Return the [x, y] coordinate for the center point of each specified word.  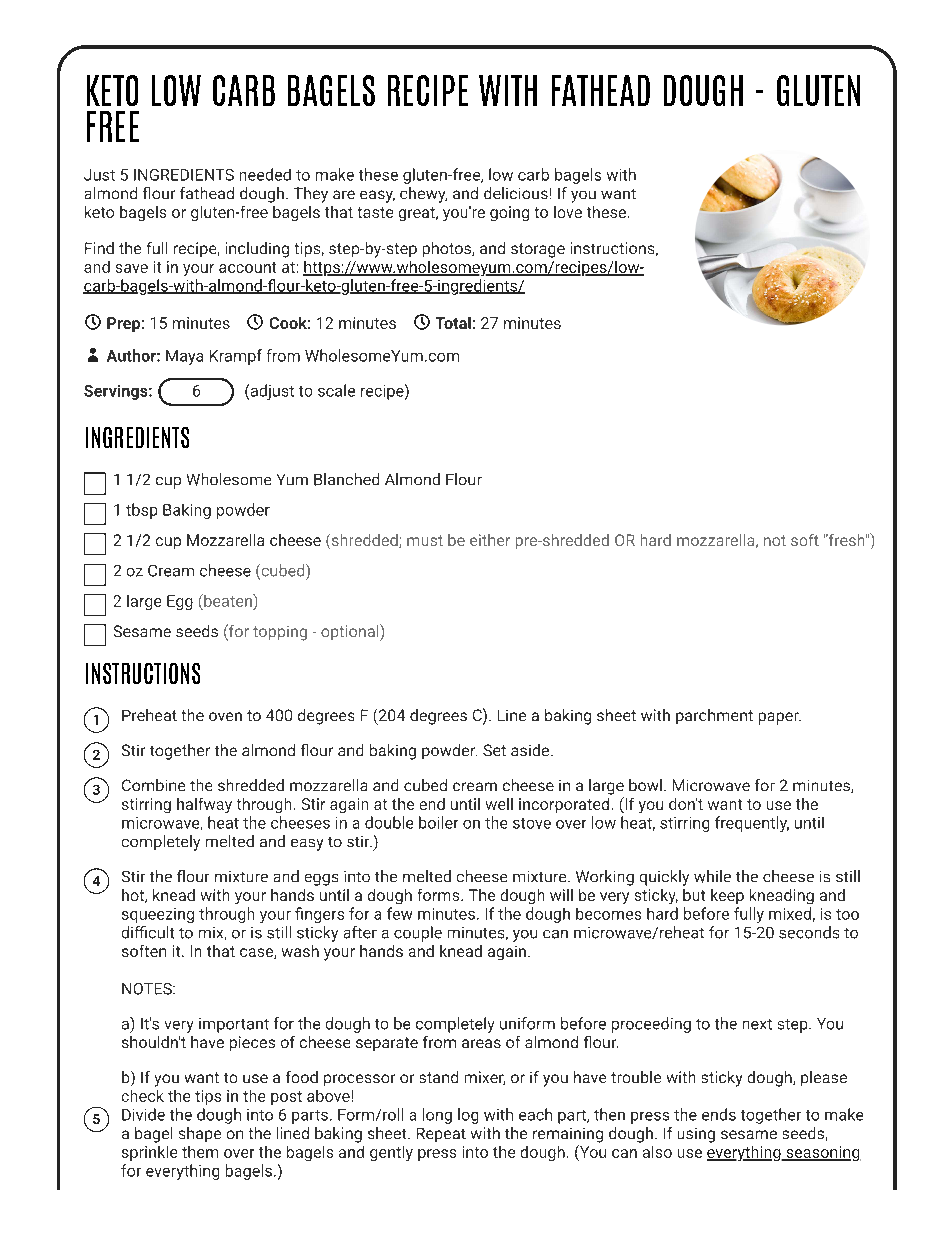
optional [351, 632]
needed [265, 174]
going [509, 213]
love [568, 212]
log [468, 1116]
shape [200, 1134]
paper [780, 718]
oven [225, 716]
